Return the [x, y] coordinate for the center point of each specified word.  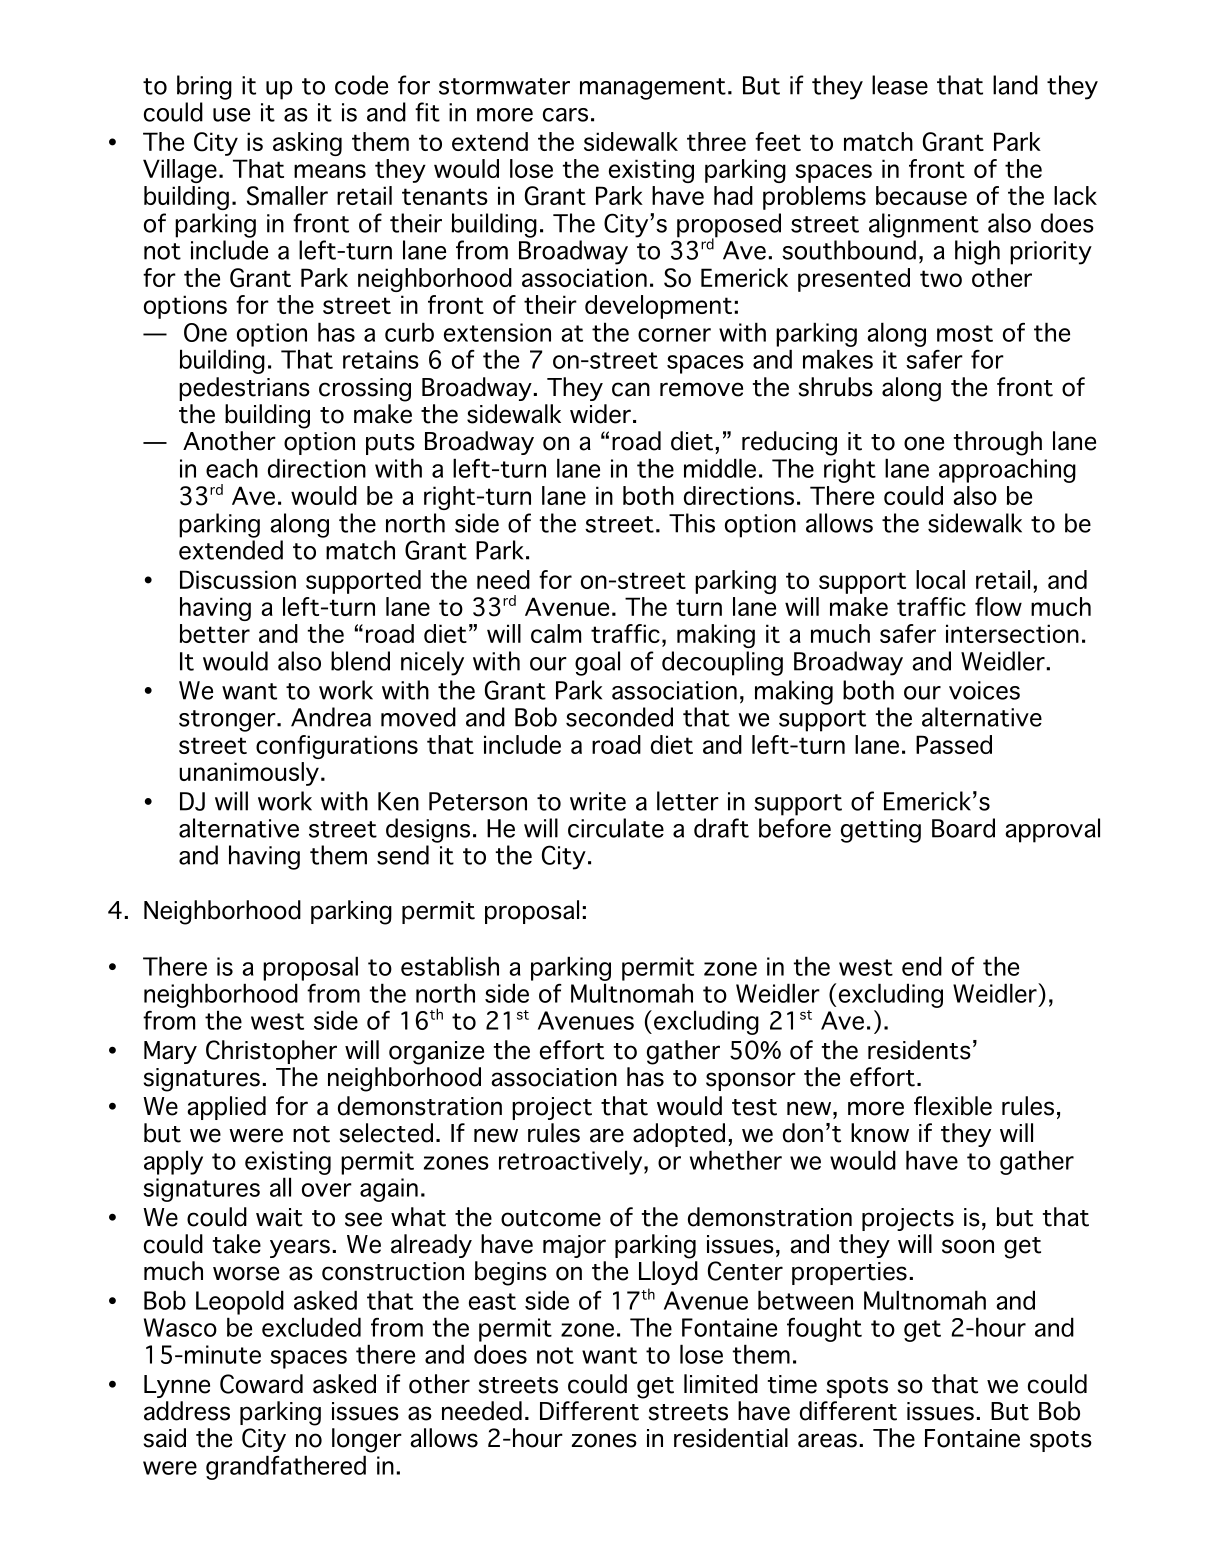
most [965, 333]
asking [307, 144]
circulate [616, 828]
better [215, 633]
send [403, 855]
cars [565, 115]
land [1015, 85]
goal [597, 663]
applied [226, 1108]
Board [963, 828]
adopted [679, 1135]
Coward [261, 1384]
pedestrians [244, 389]
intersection [1012, 633]
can [631, 389]
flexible [953, 1106]
